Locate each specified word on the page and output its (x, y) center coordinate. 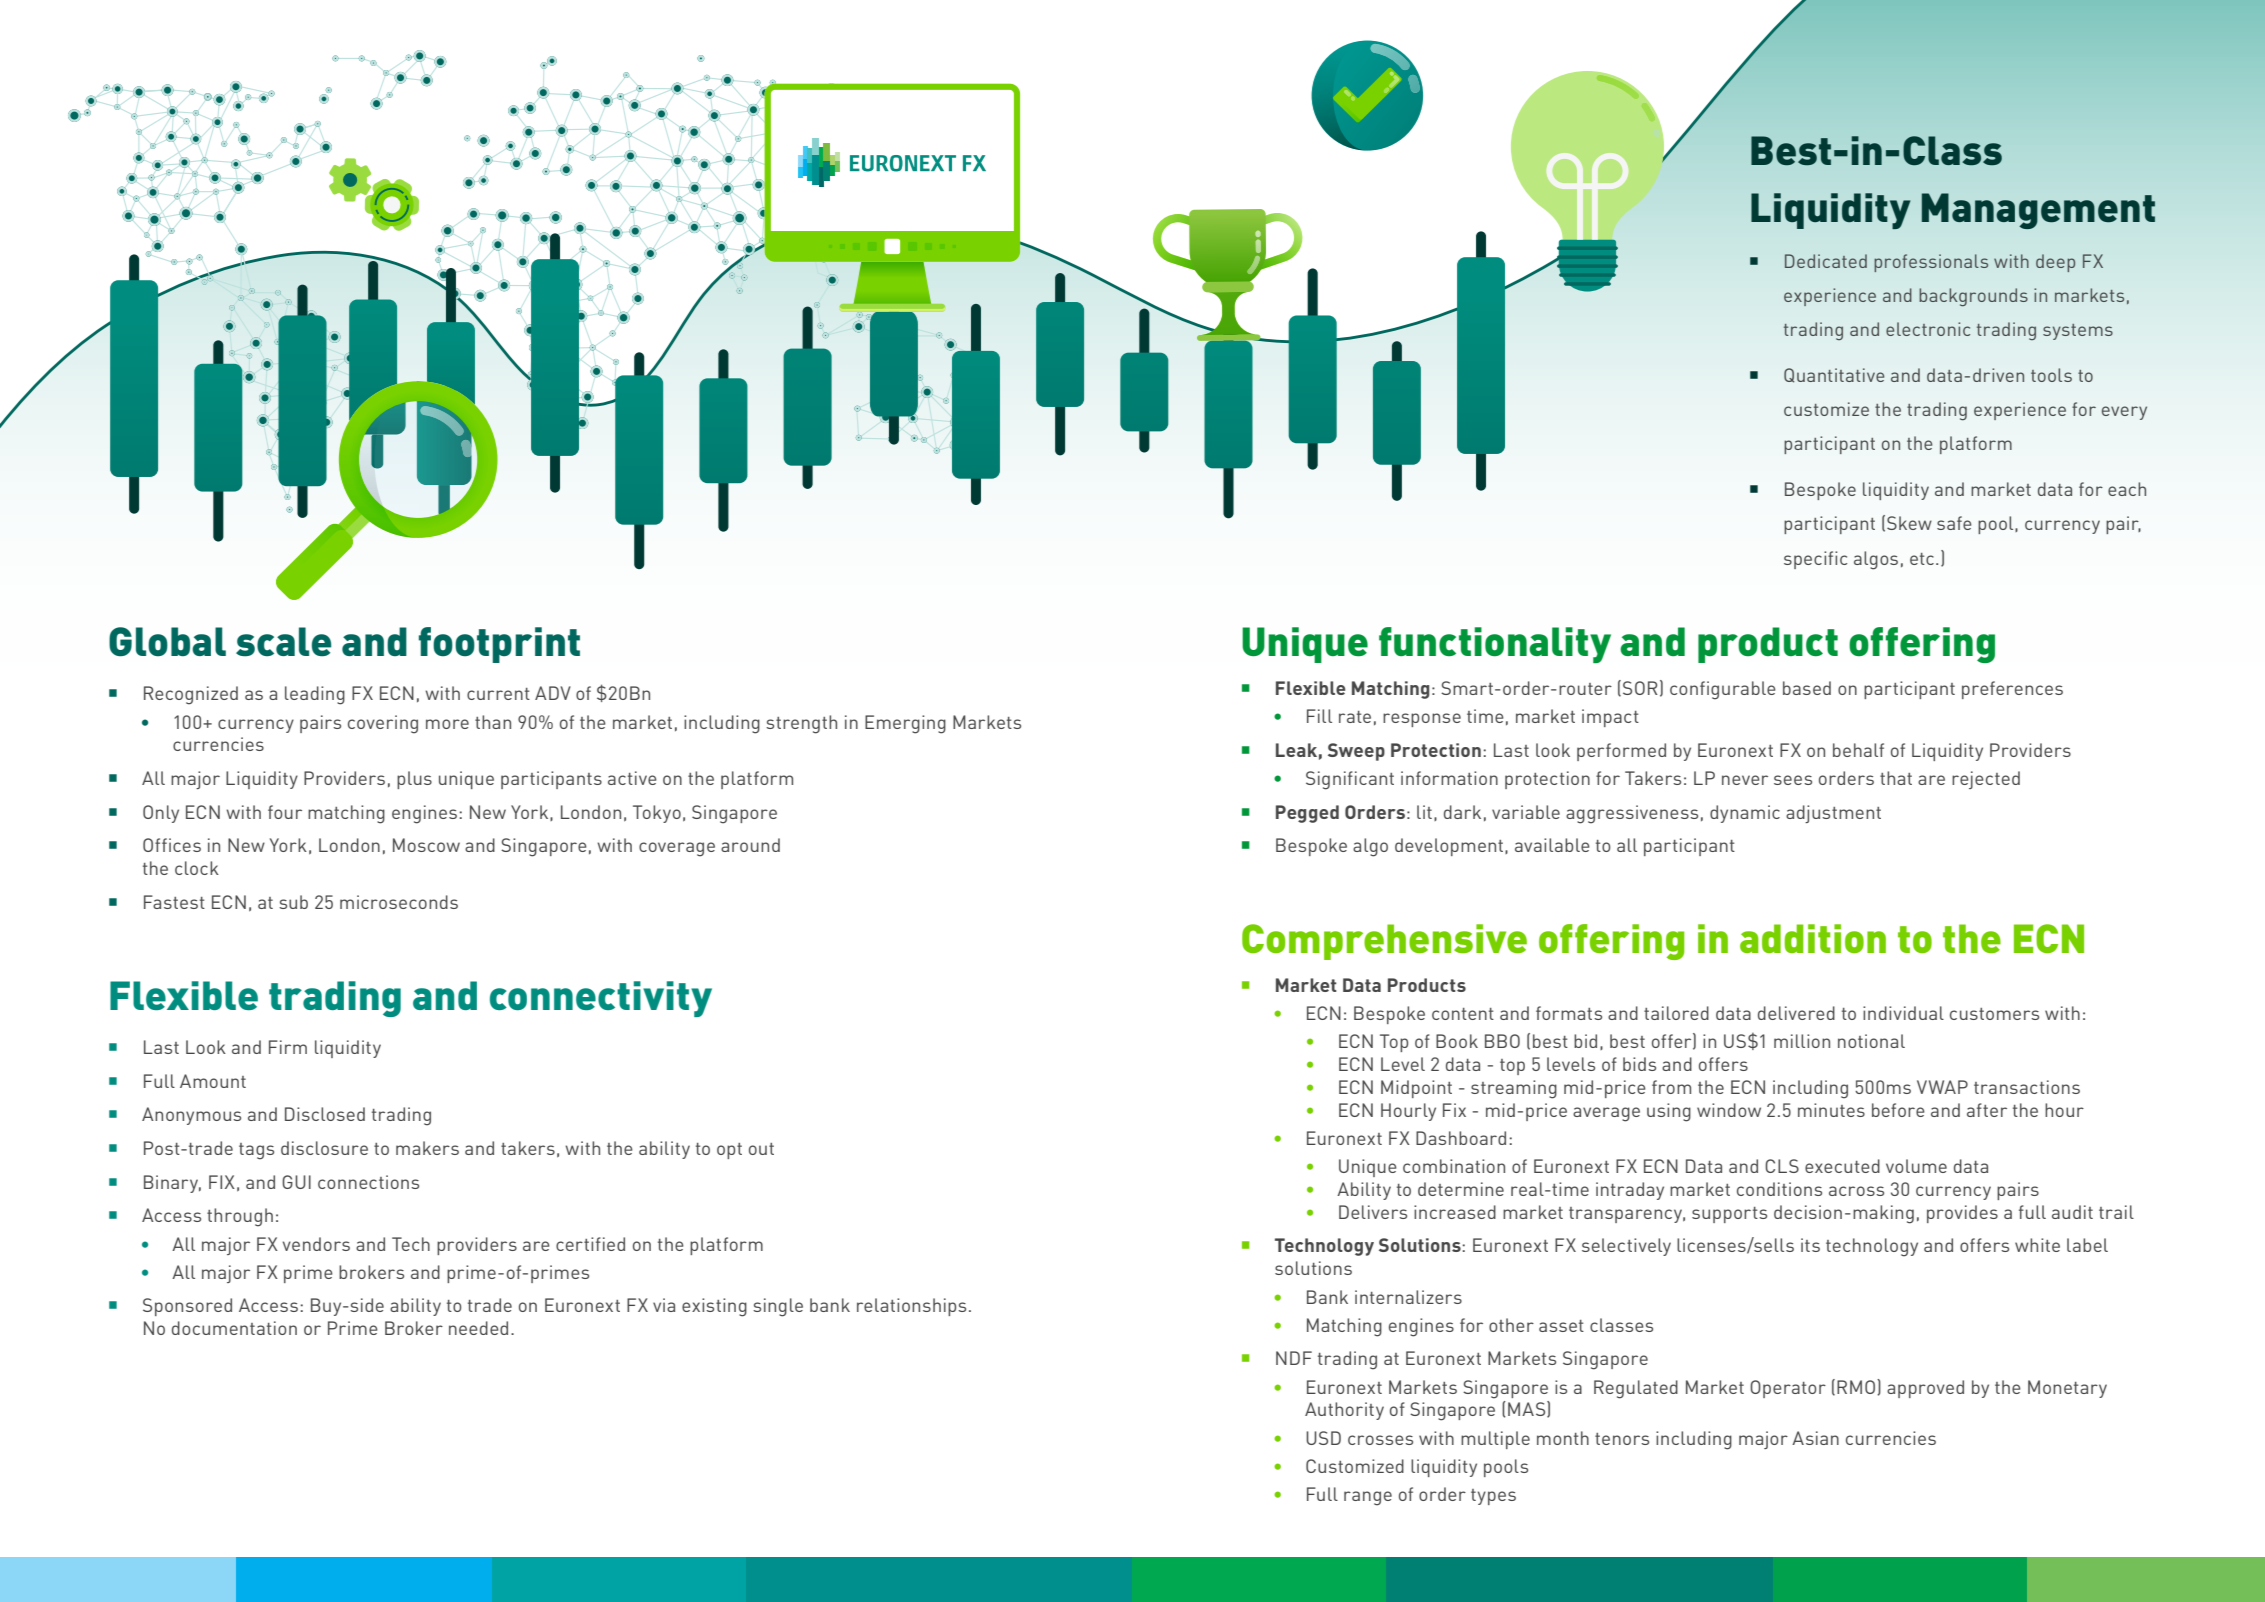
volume (1916, 1166)
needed (478, 1328)
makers (427, 1148)
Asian (1815, 1438)
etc (1922, 559)
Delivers (1373, 1212)
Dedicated (1826, 261)
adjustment (1833, 814)
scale (283, 642)
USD (1323, 1438)
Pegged (1307, 814)
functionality (1495, 645)
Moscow (426, 845)
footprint (499, 645)
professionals (1931, 263)
